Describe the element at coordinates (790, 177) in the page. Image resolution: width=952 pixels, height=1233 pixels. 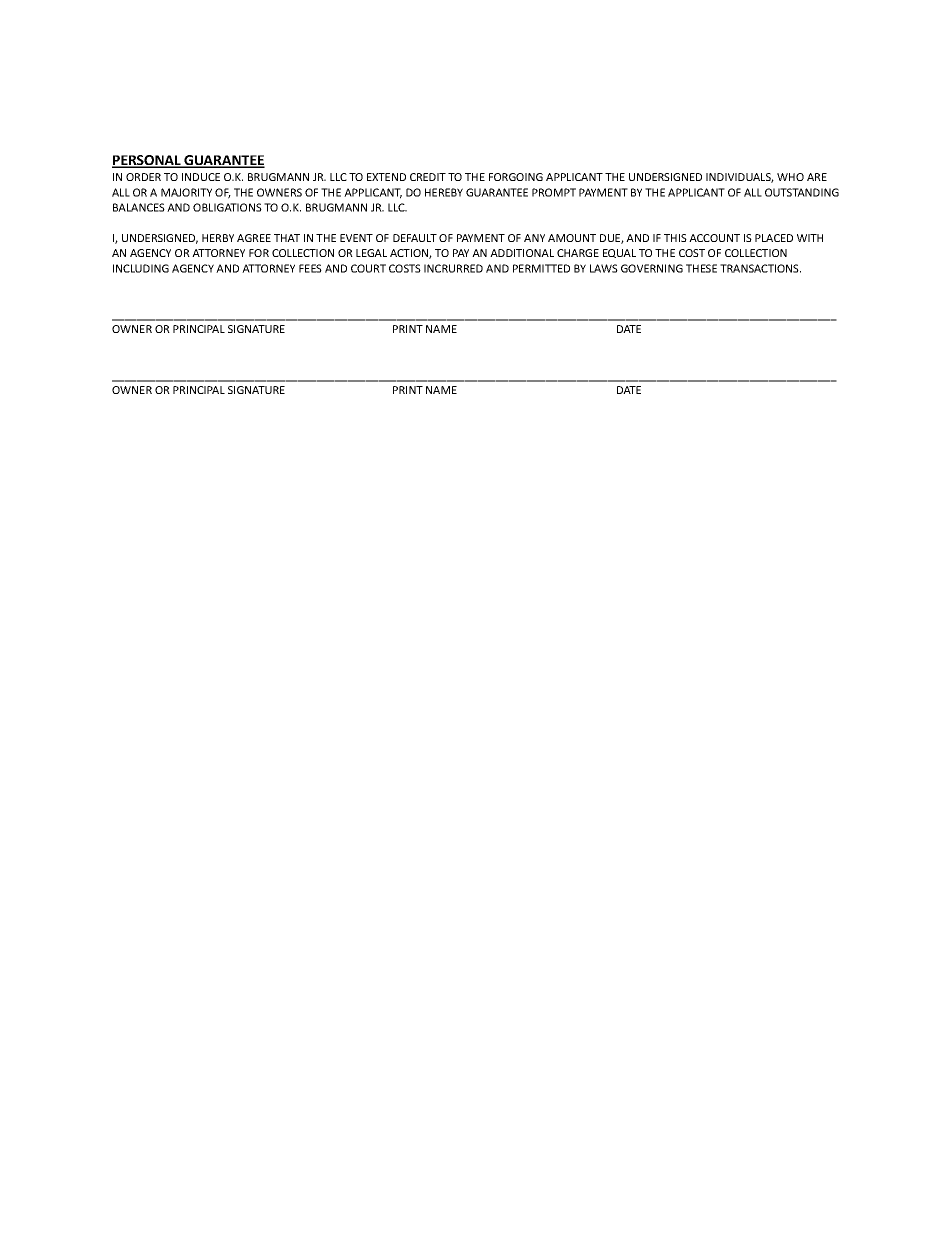
I see `WHO` at that location.
